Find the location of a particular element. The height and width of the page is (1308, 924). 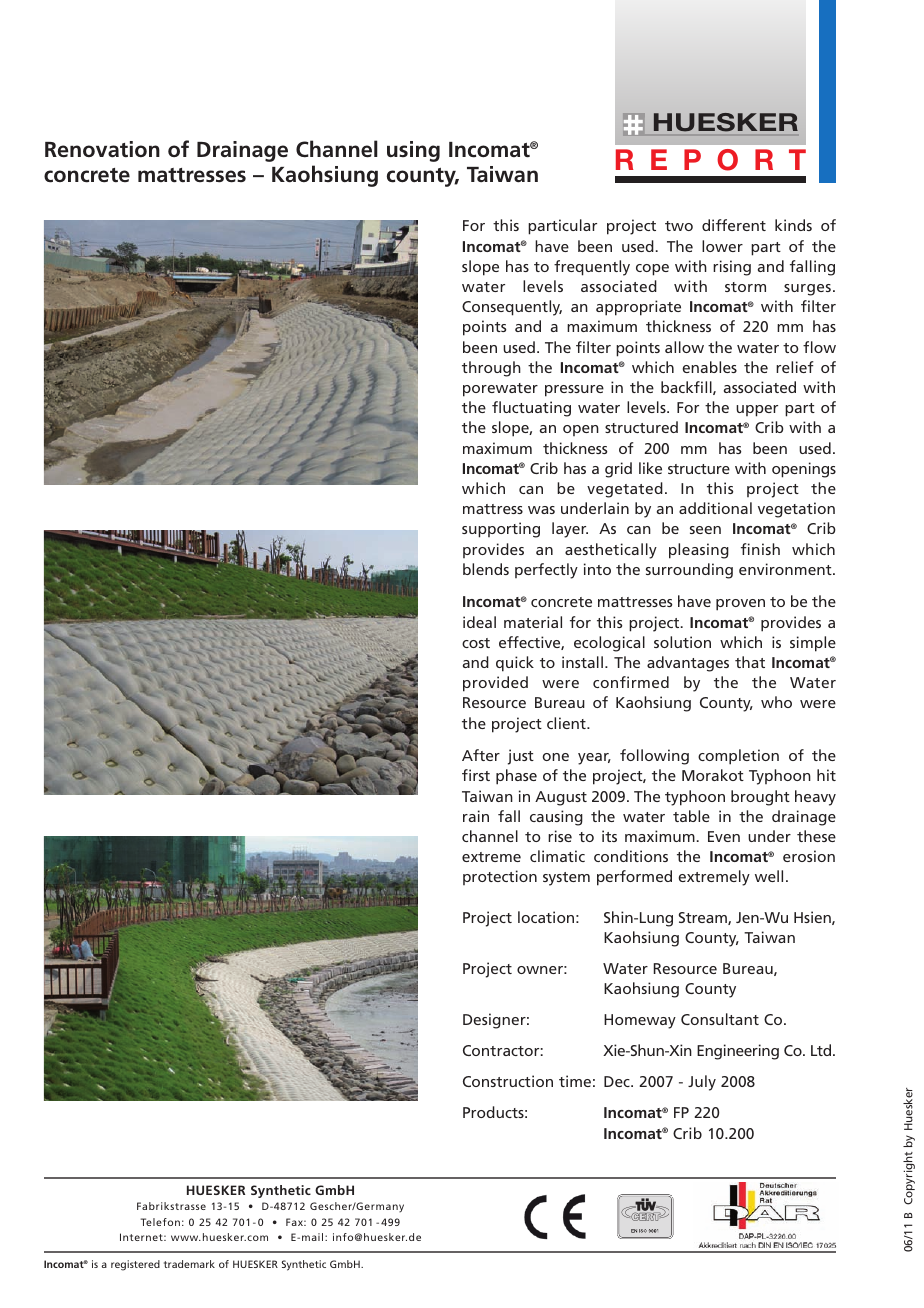

Consultant is located at coordinates (720, 1019).
